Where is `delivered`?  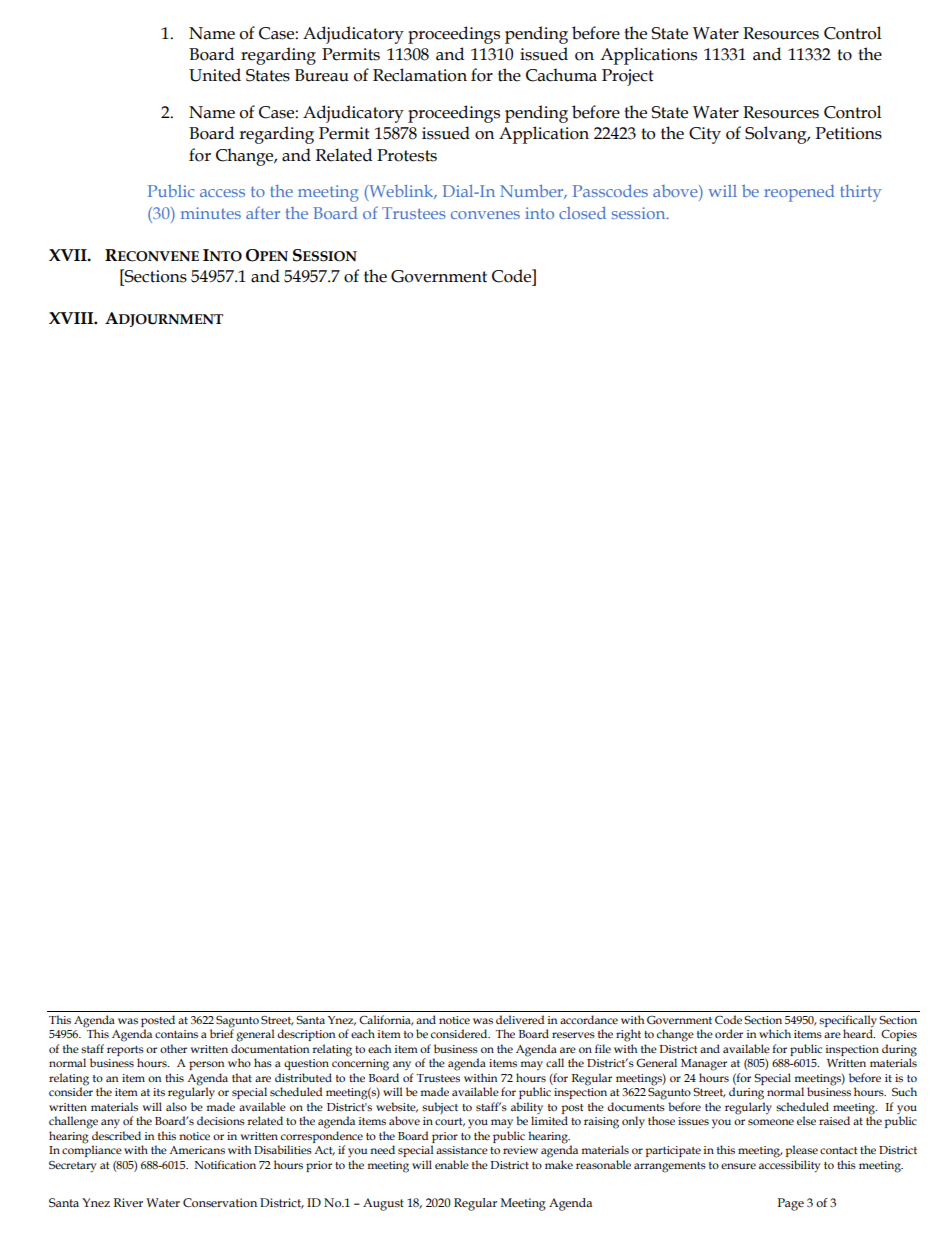
delivered is located at coordinates (520, 1019).
